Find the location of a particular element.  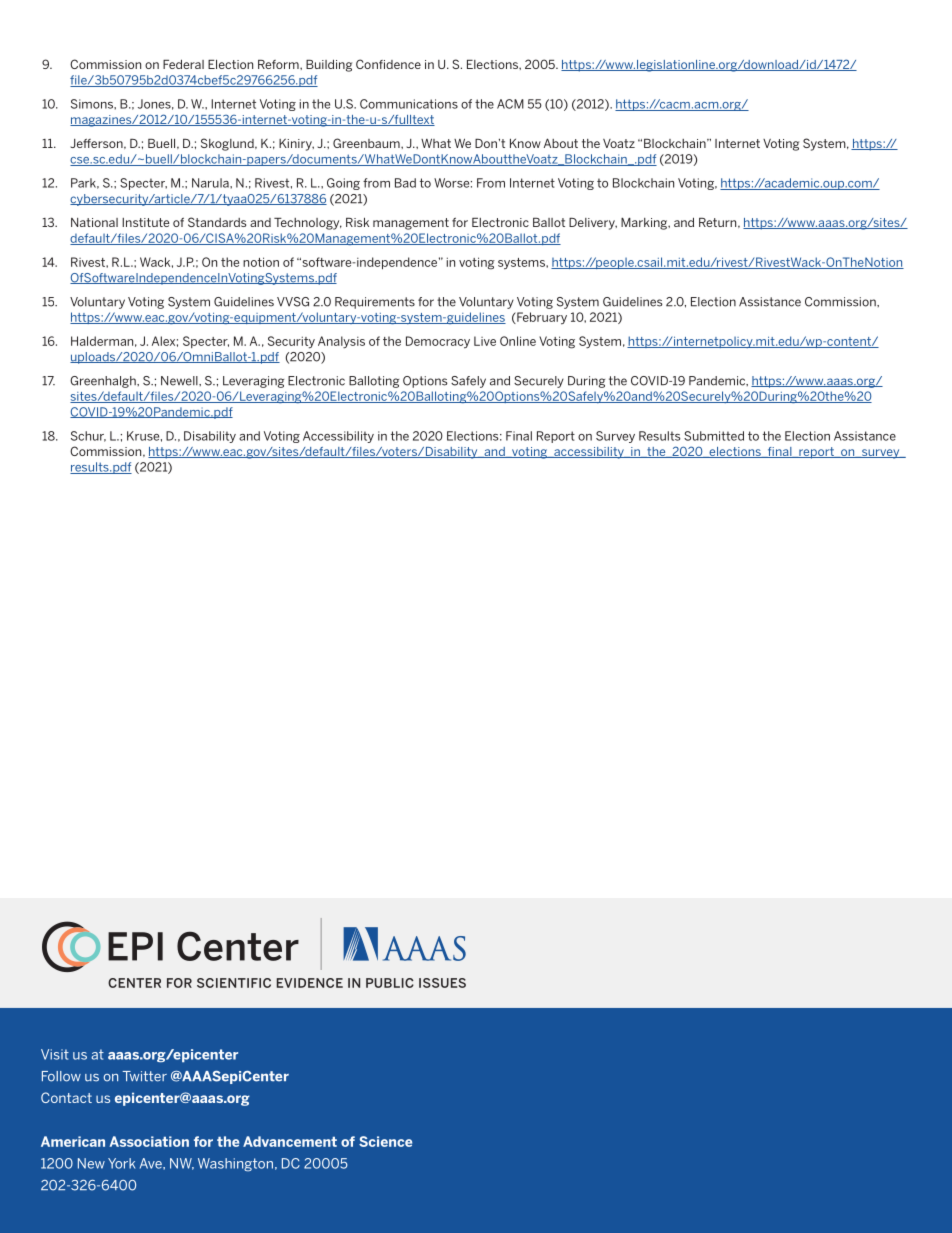

Visit is located at coordinates (55, 1054).
